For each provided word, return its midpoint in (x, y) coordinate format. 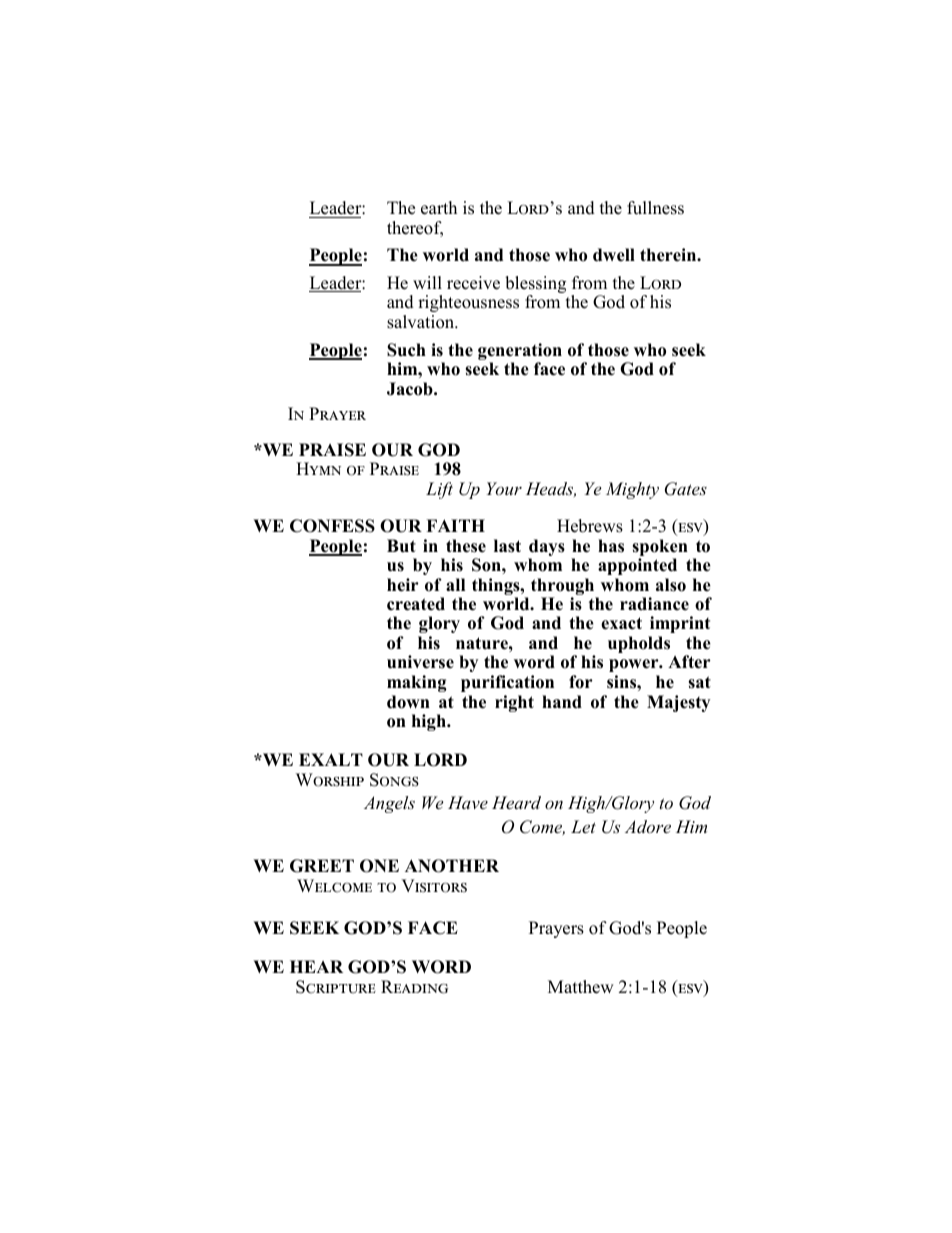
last (507, 546)
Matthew (581, 987)
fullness (655, 208)
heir (403, 585)
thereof (415, 229)
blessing (535, 286)
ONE (379, 866)
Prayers (556, 929)
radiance (654, 604)
